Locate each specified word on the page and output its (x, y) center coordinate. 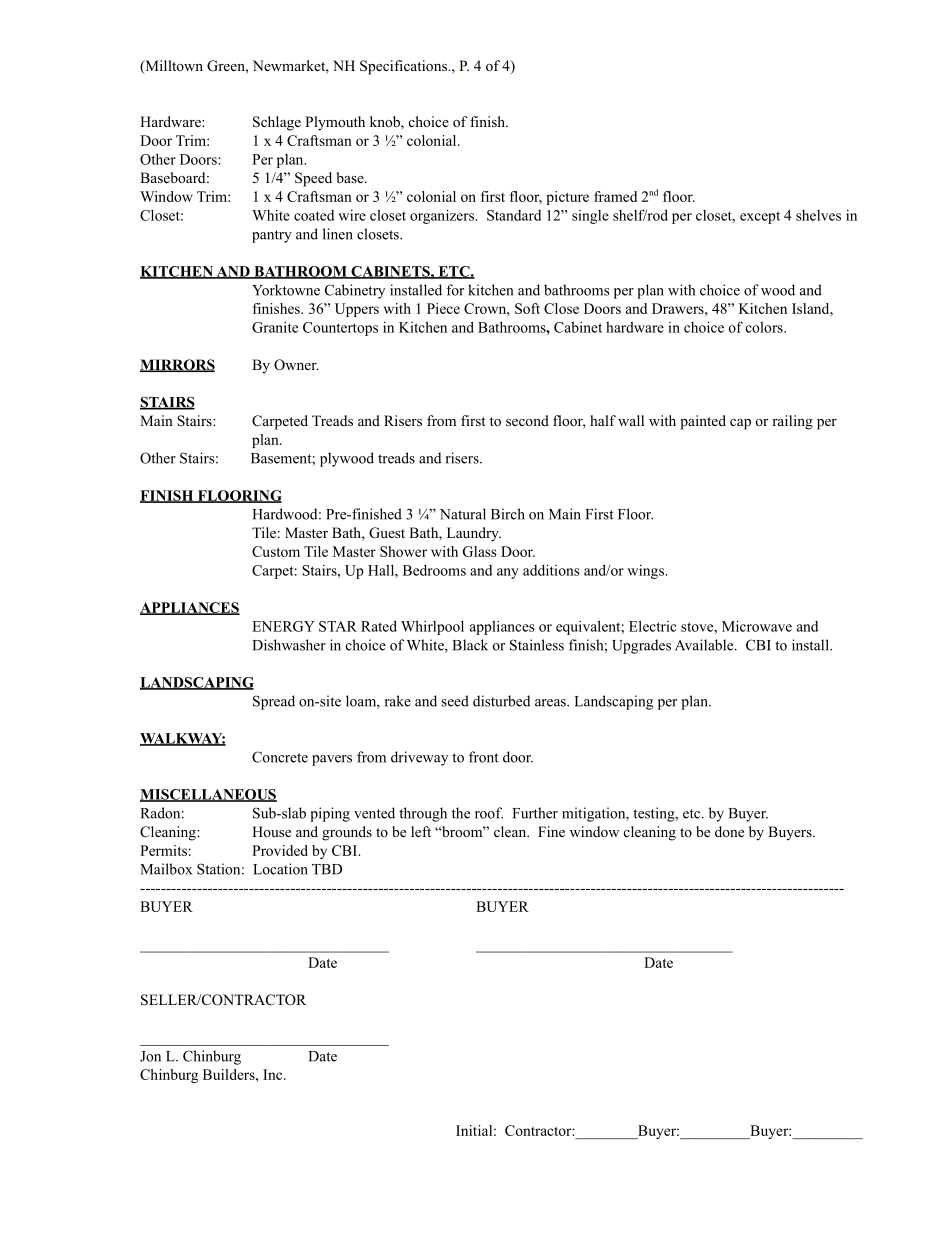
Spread (274, 702)
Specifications (404, 67)
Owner (296, 365)
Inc (274, 1074)
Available (705, 645)
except (760, 217)
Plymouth (335, 123)
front (484, 757)
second (527, 420)
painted (703, 422)
